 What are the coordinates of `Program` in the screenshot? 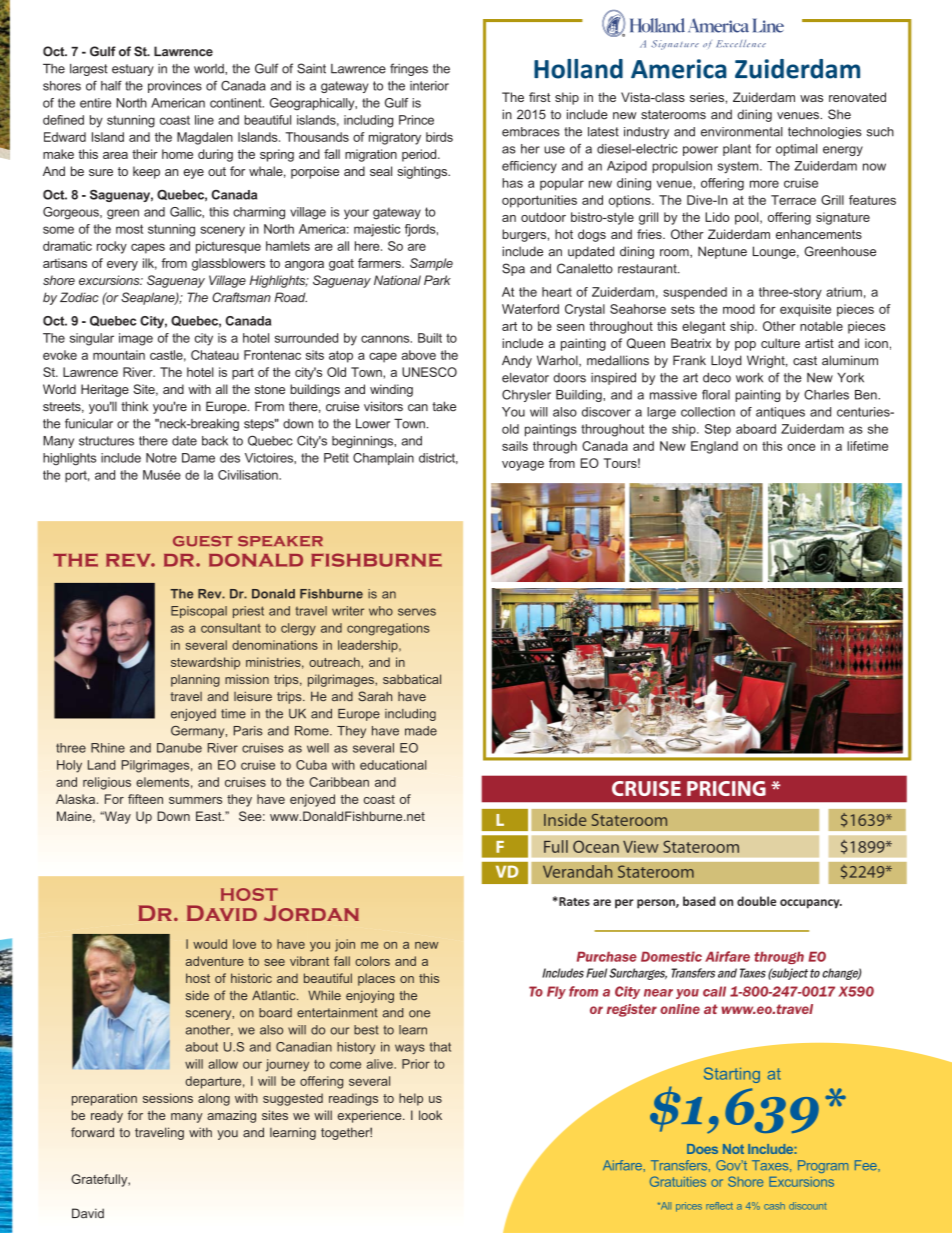 It's located at (823, 1166).
